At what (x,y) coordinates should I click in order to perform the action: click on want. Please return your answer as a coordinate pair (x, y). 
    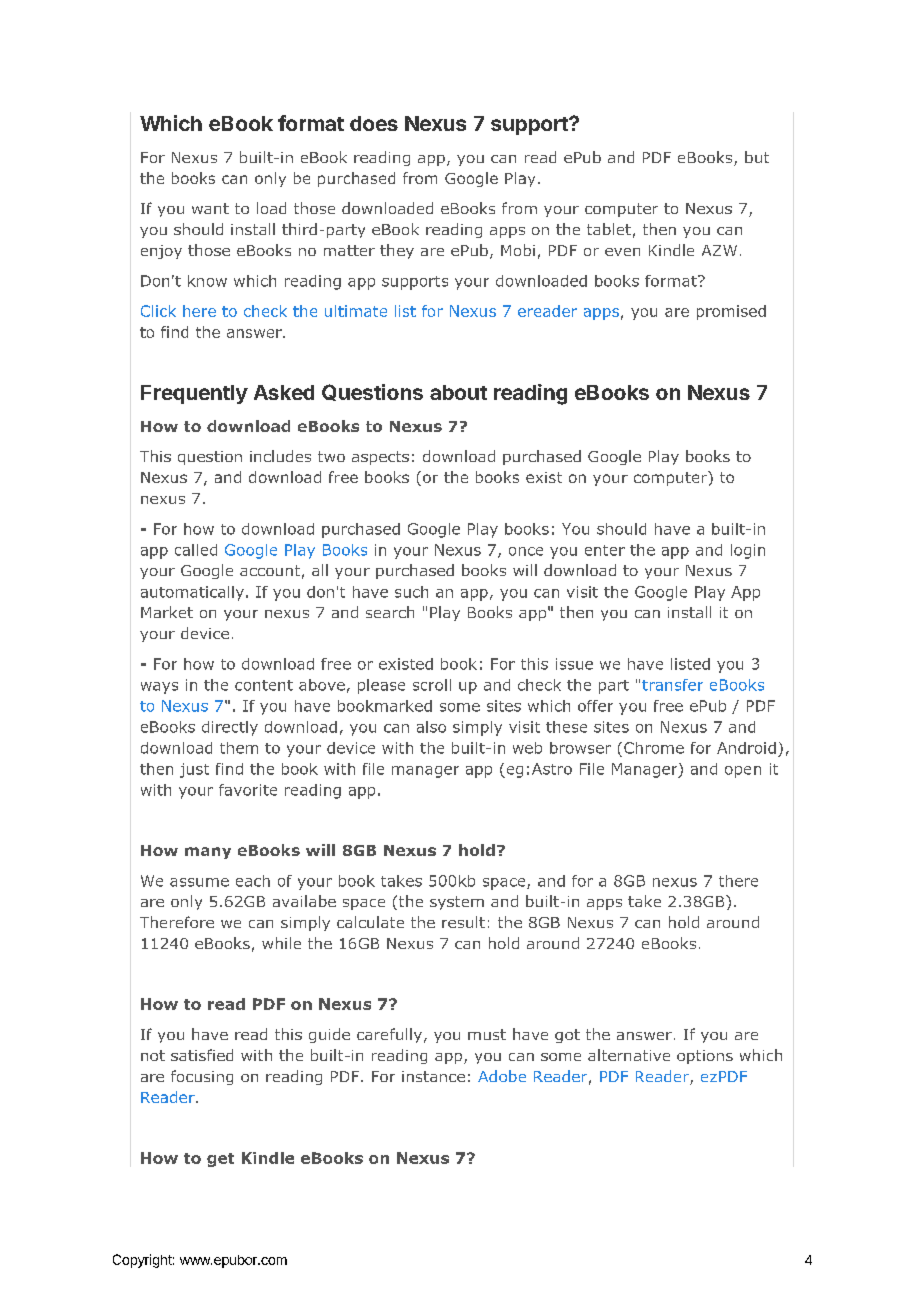
    Looking at the image, I should click on (210, 208).
